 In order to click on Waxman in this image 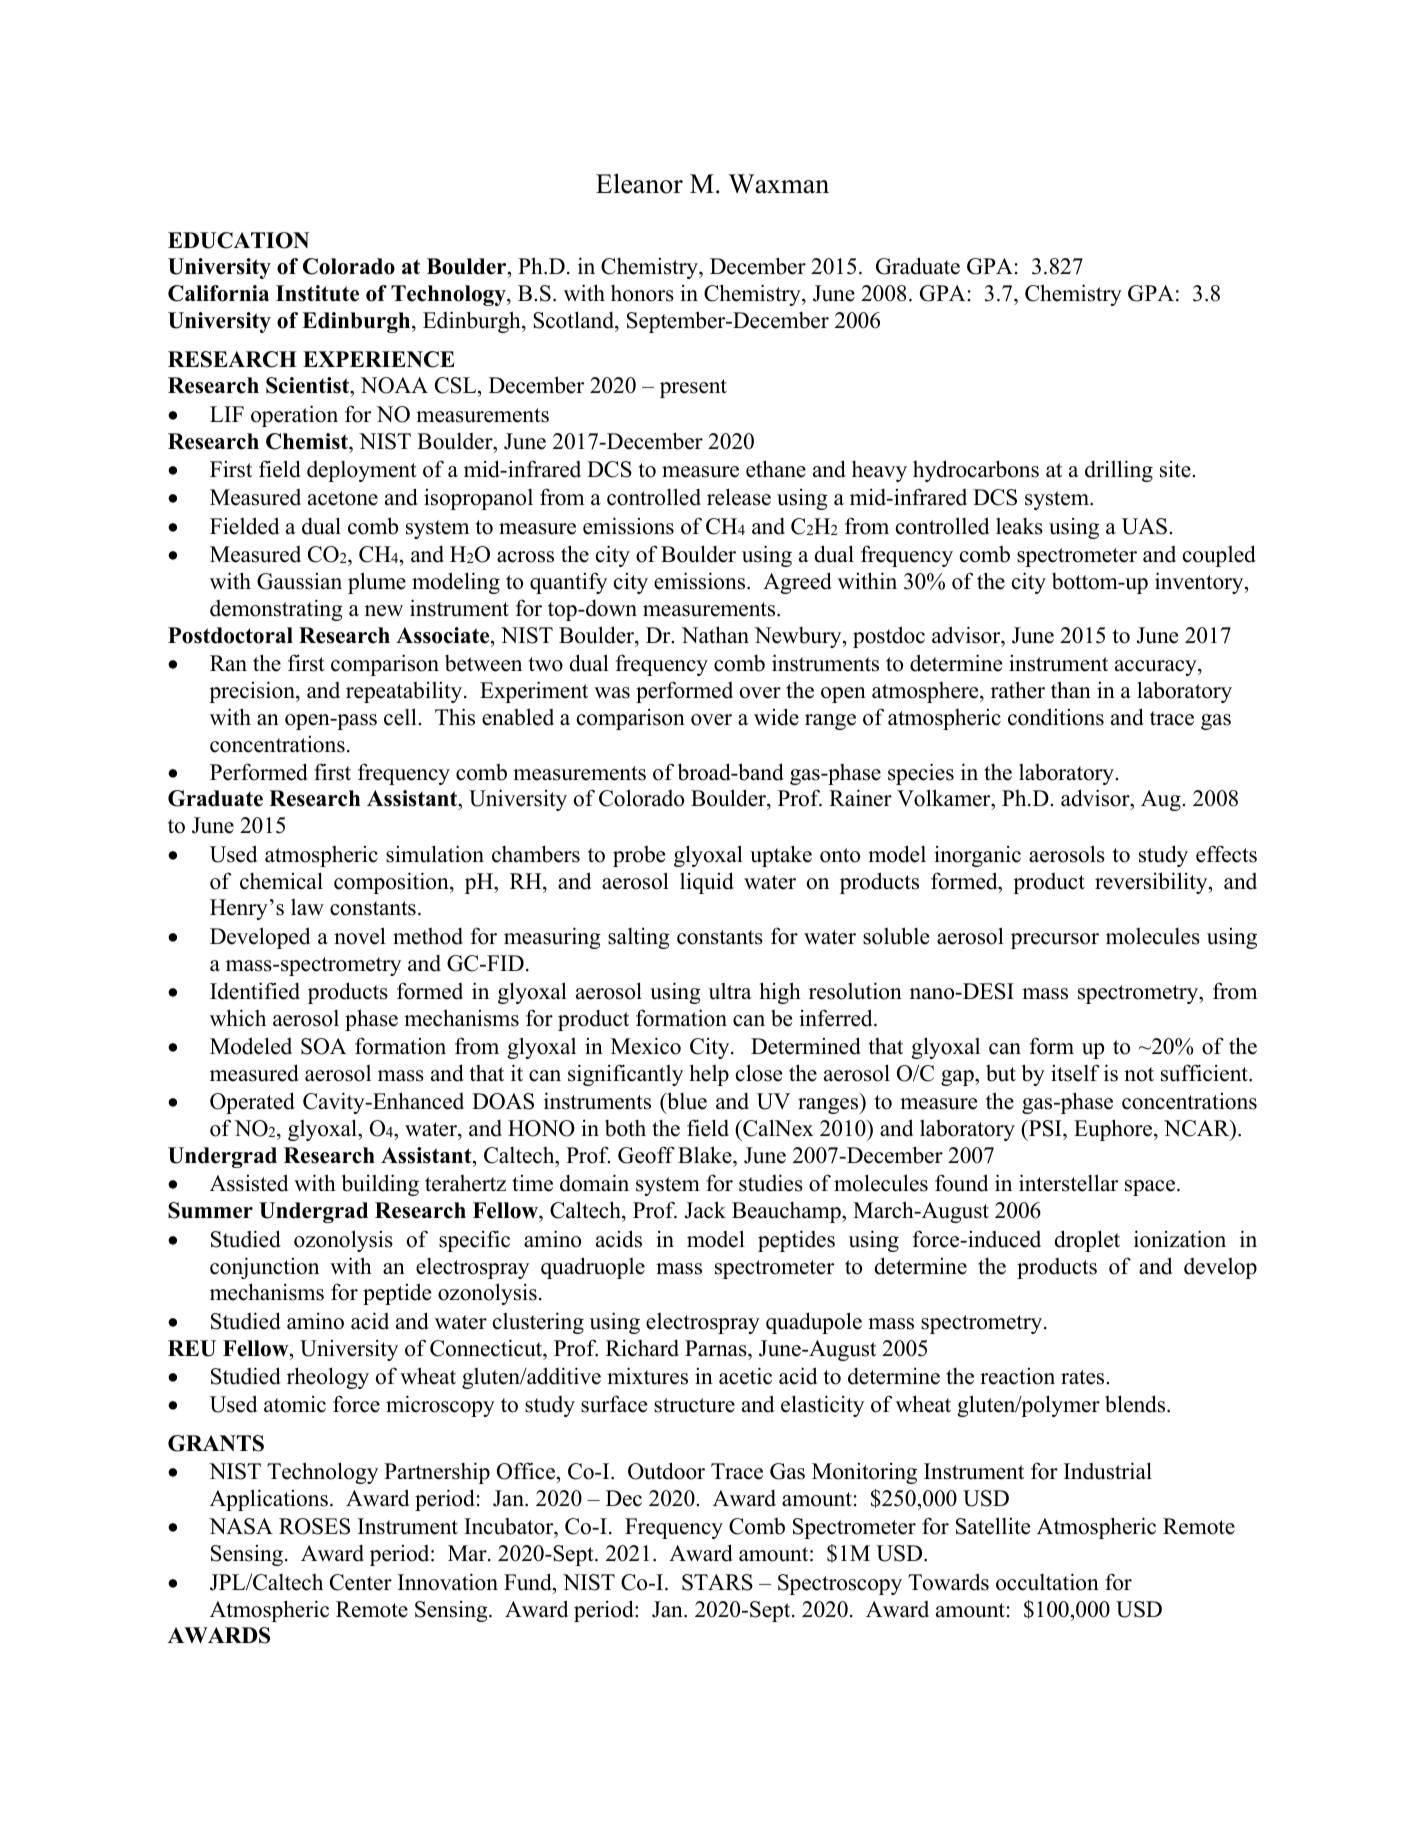, I will do `click(779, 184)`.
